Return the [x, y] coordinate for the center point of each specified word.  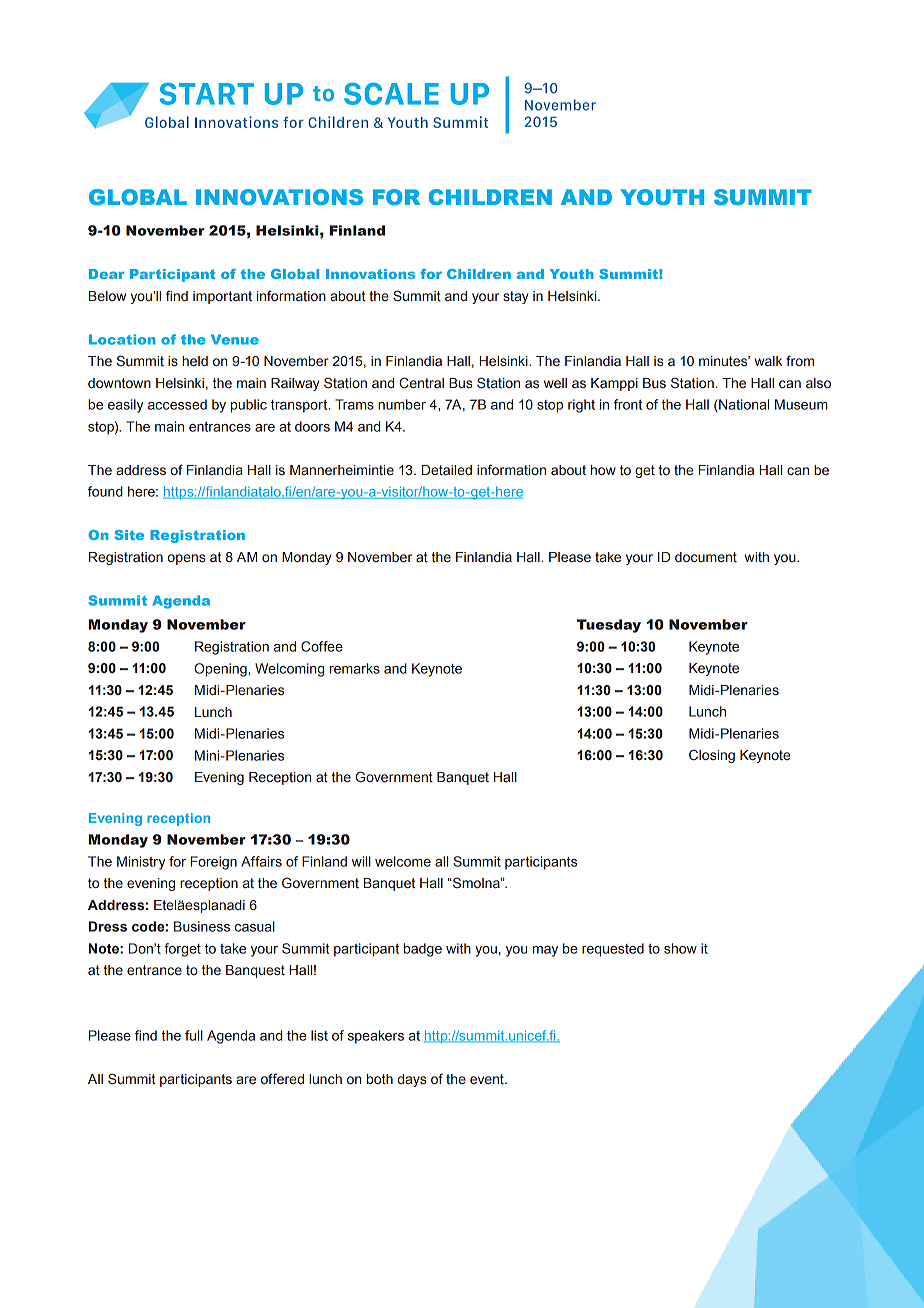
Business [202, 926]
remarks [355, 668]
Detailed [447, 470]
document [706, 557]
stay [515, 297]
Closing [712, 756]
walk [768, 361]
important [222, 297]
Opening [221, 670]
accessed [177, 404]
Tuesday [609, 626]
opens [187, 559]
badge [423, 950]
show [680, 948]
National [743, 404]
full [194, 1035]
